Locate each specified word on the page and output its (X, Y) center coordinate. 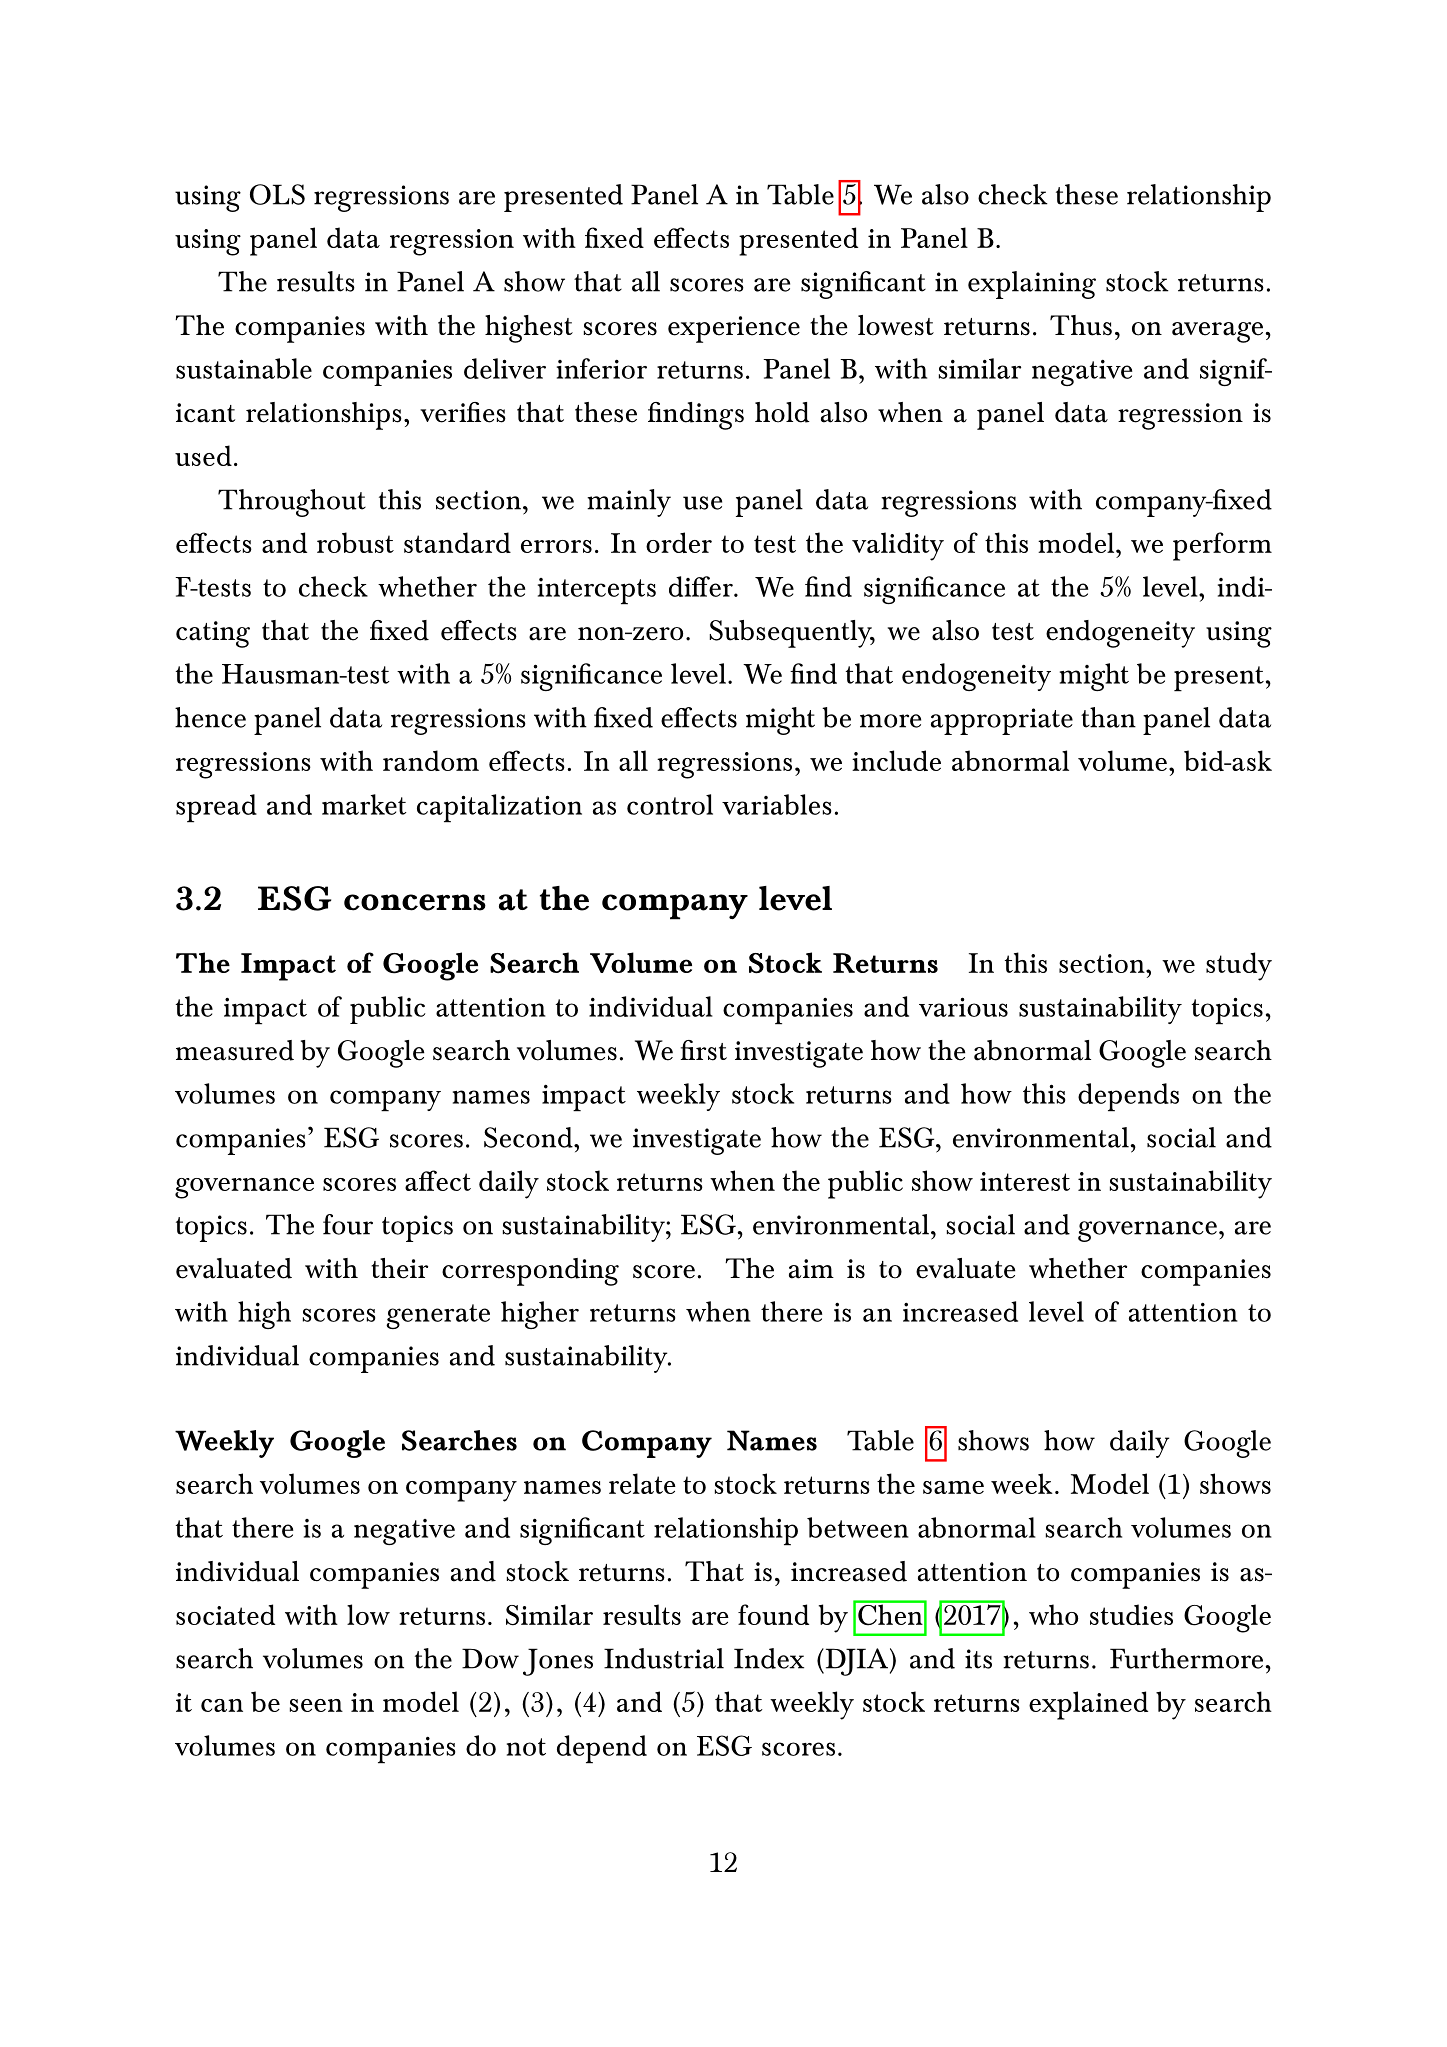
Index (769, 1658)
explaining (1032, 285)
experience (734, 329)
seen (316, 1705)
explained (1088, 1705)
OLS (277, 194)
